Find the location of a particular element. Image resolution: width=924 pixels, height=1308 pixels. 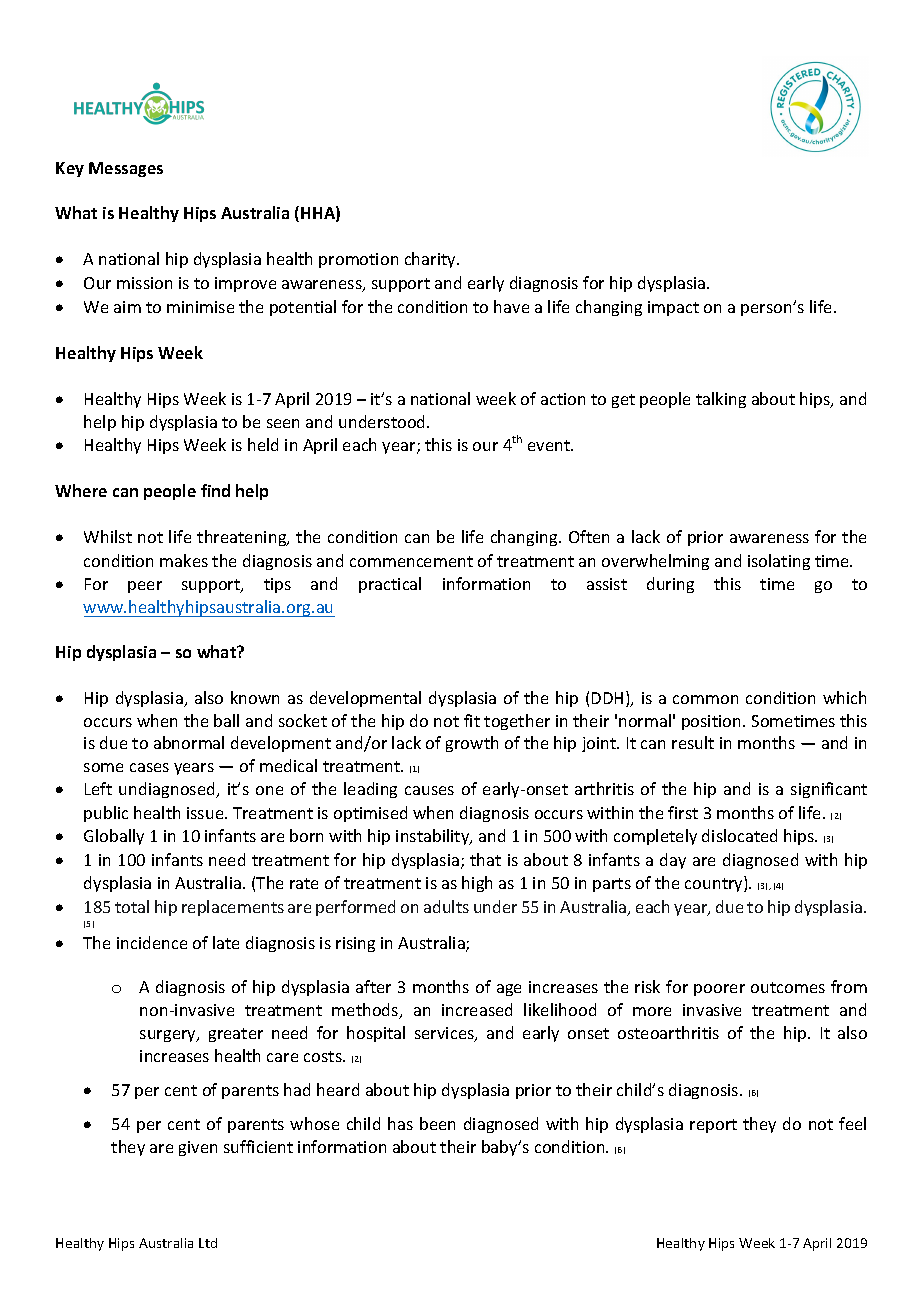

fit is located at coordinates (472, 720).
